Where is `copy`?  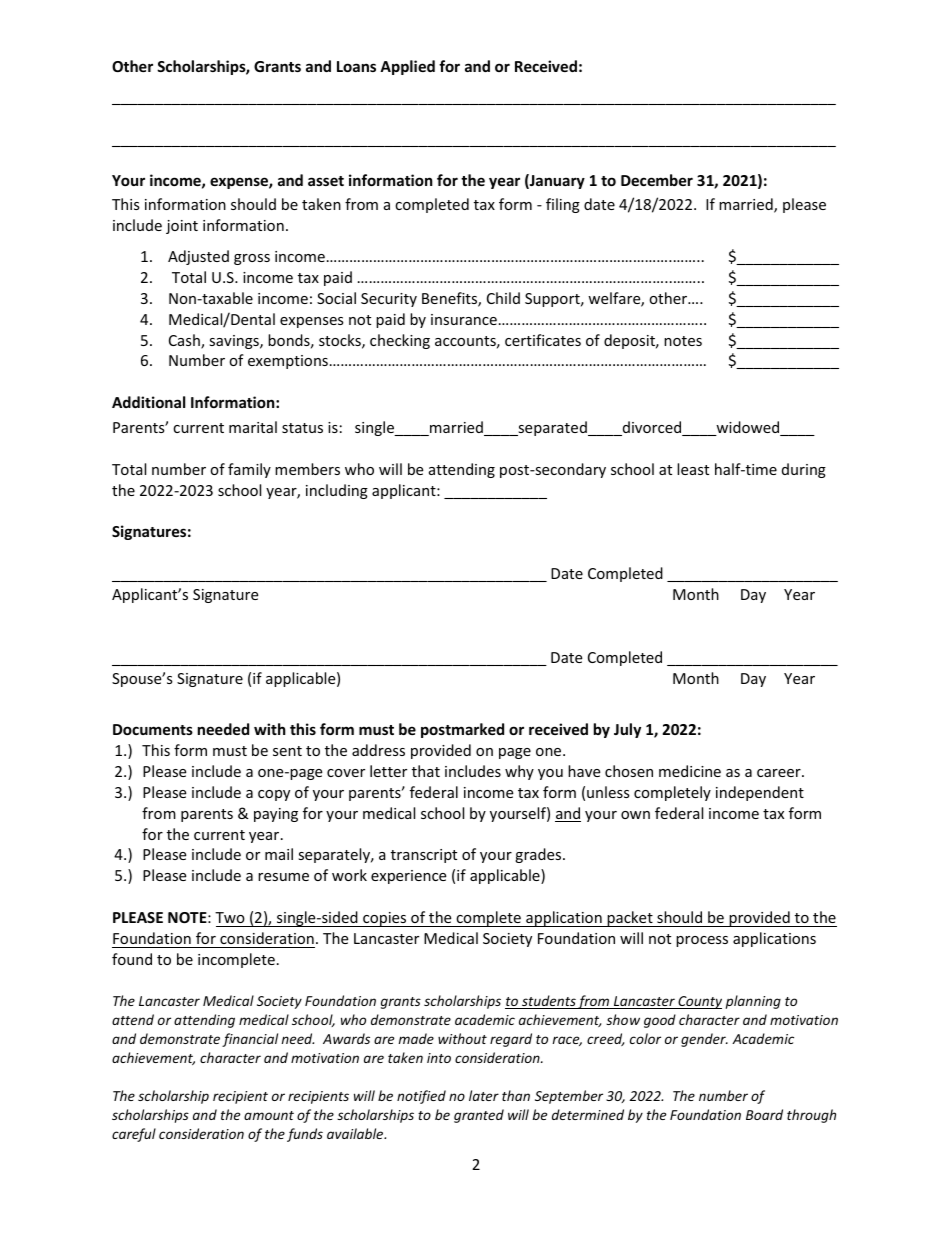
copy is located at coordinates (274, 795).
